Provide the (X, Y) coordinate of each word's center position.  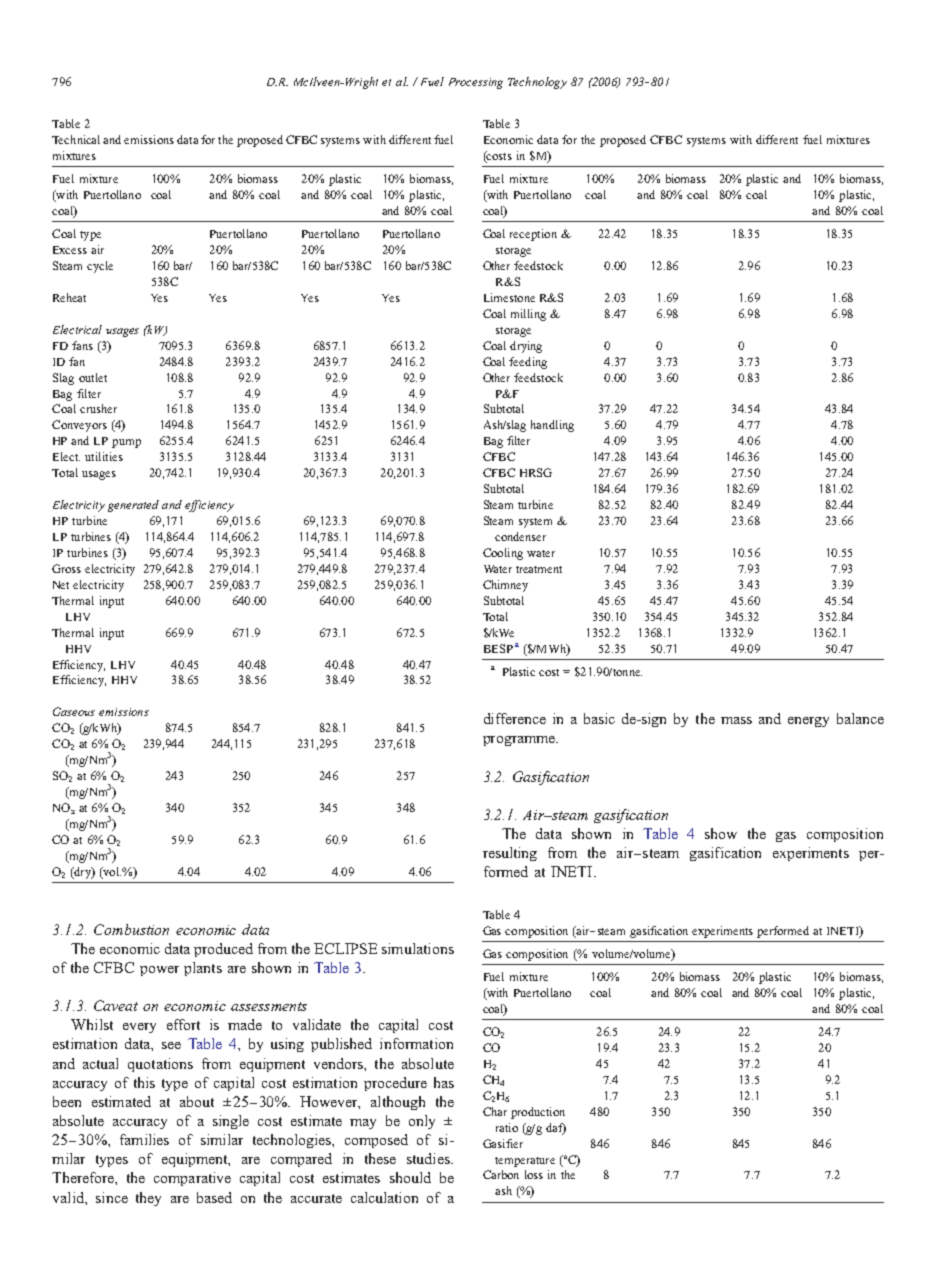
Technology (537, 83)
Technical (76, 139)
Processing (476, 83)
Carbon (501, 1174)
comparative (192, 1179)
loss (534, 1174)
